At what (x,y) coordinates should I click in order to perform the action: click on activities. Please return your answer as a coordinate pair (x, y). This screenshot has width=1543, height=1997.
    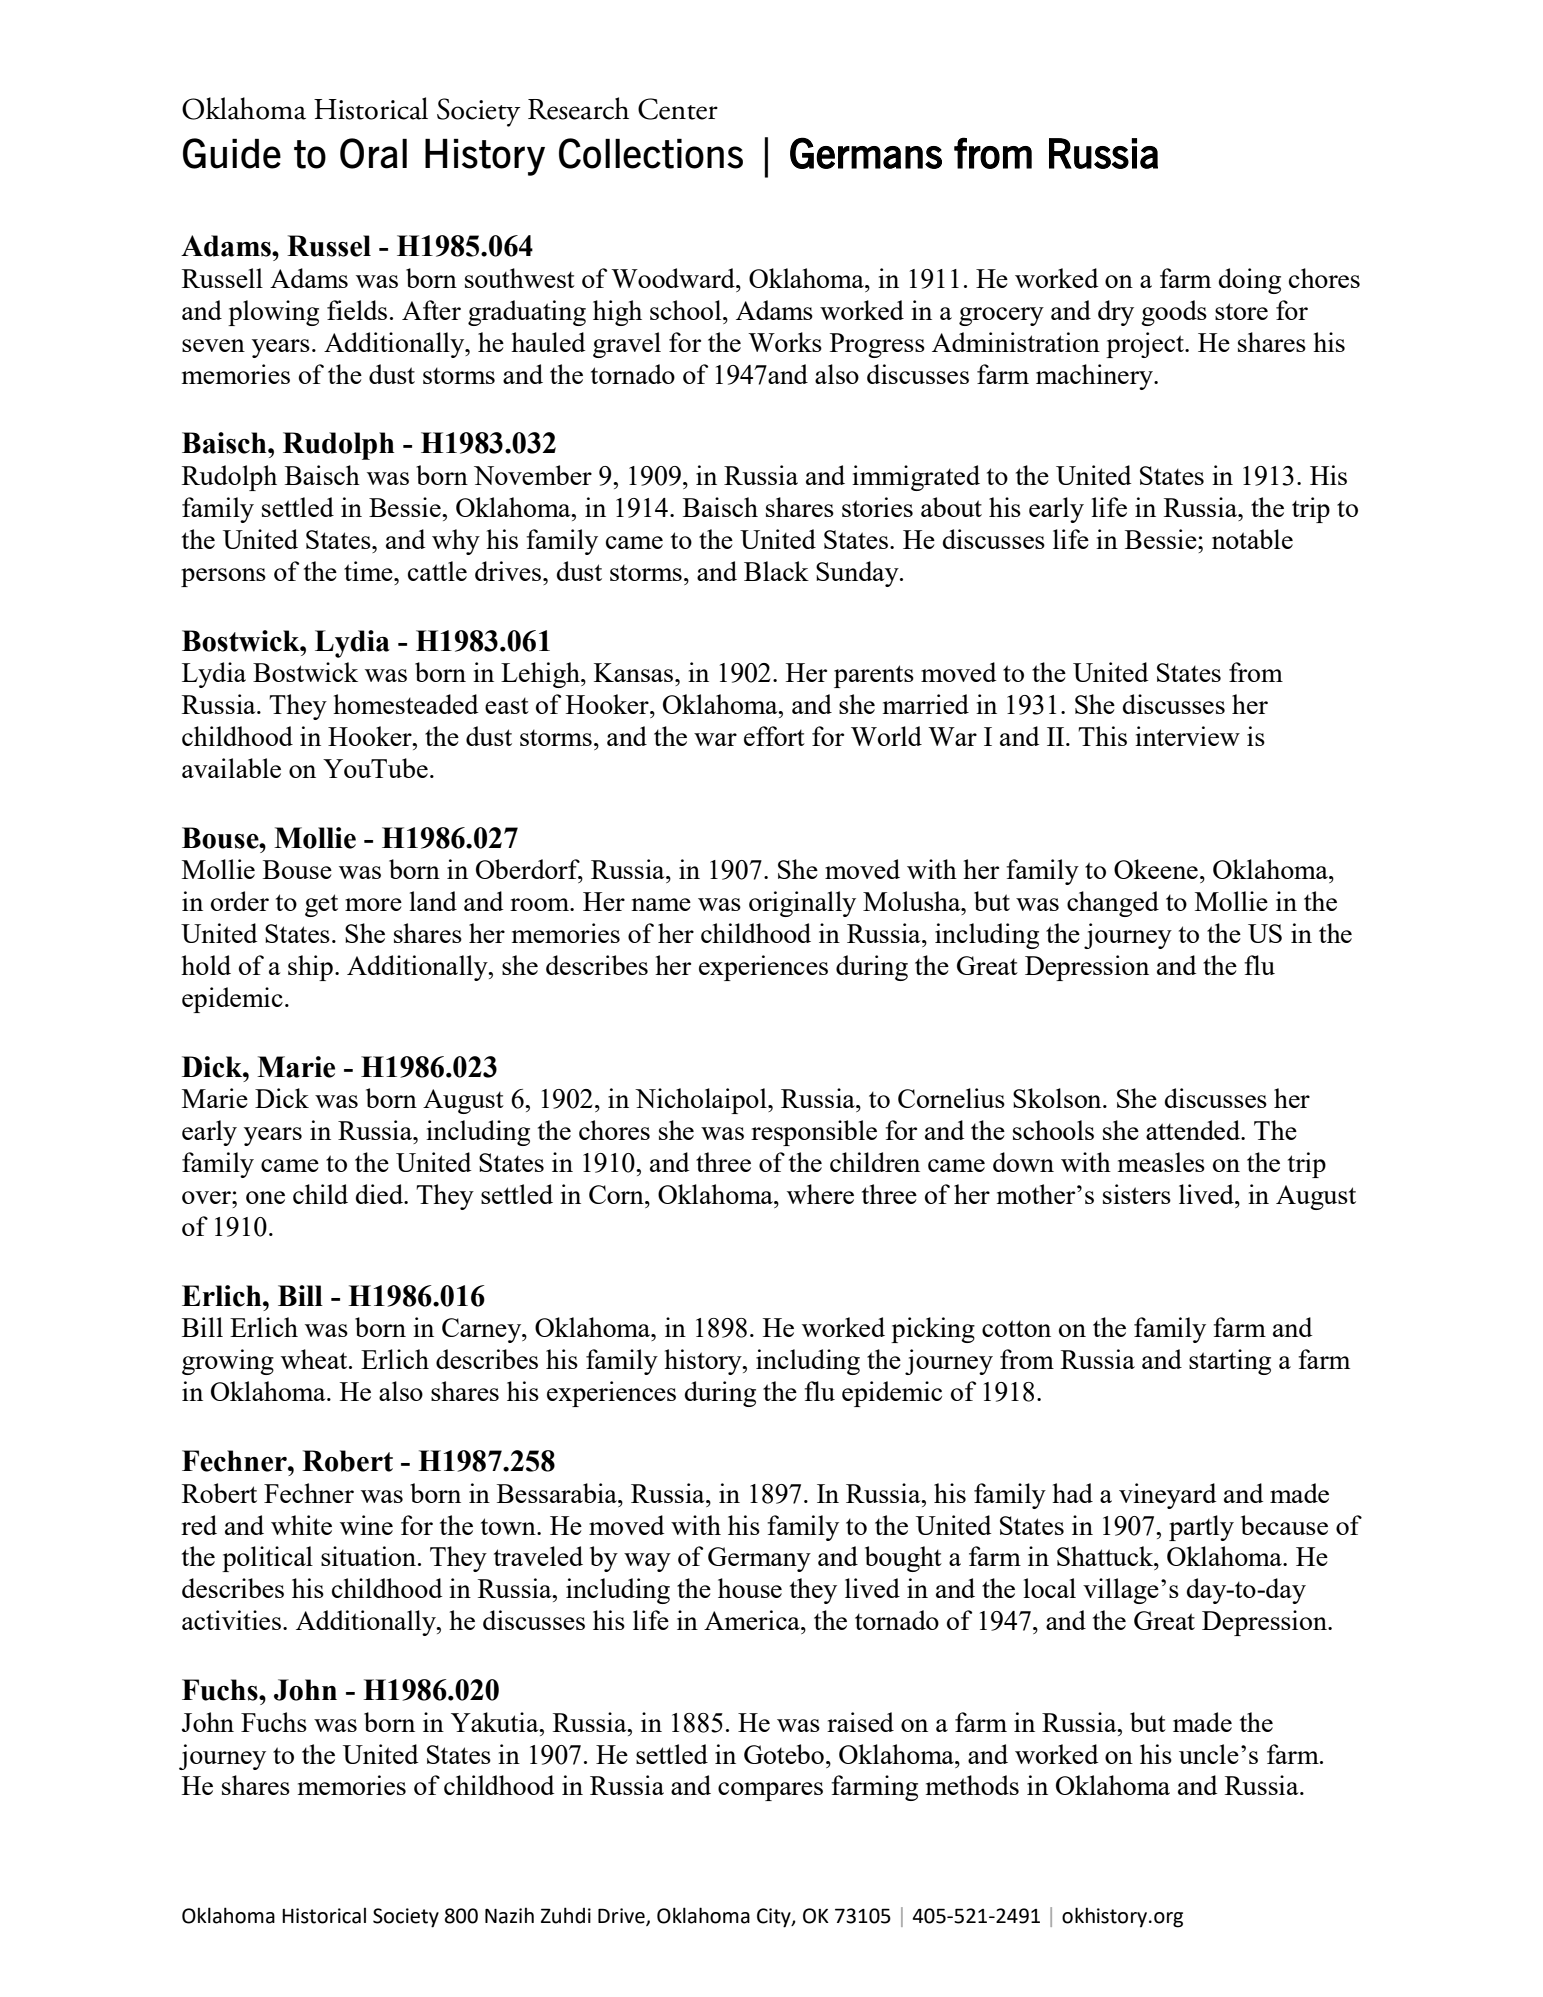
    Looking at the image, I should click on (231, 1620).
